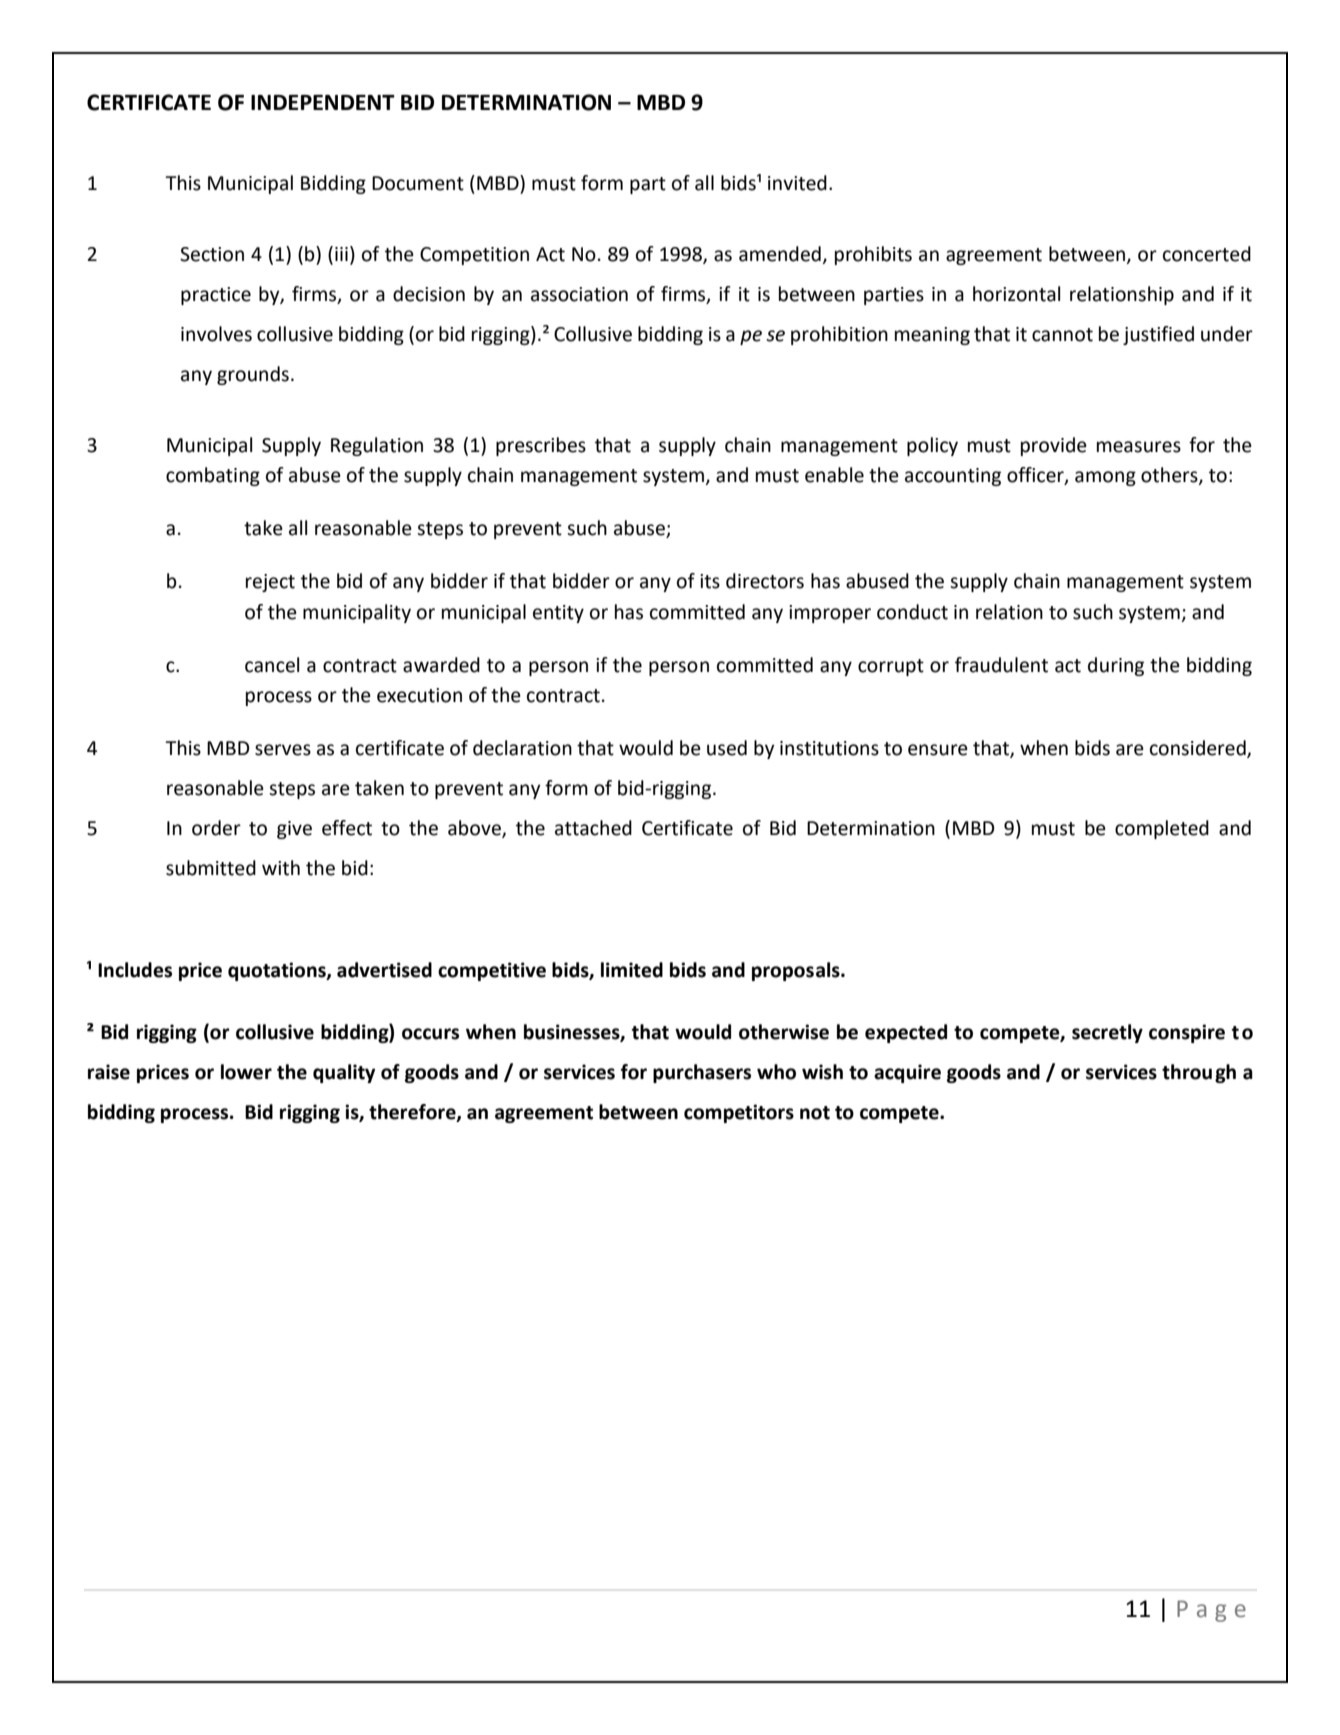 The width and height of the document is (1340, 1735). Describe the element at coordinates (558, 614) in the document. I see `entity` at that location.
